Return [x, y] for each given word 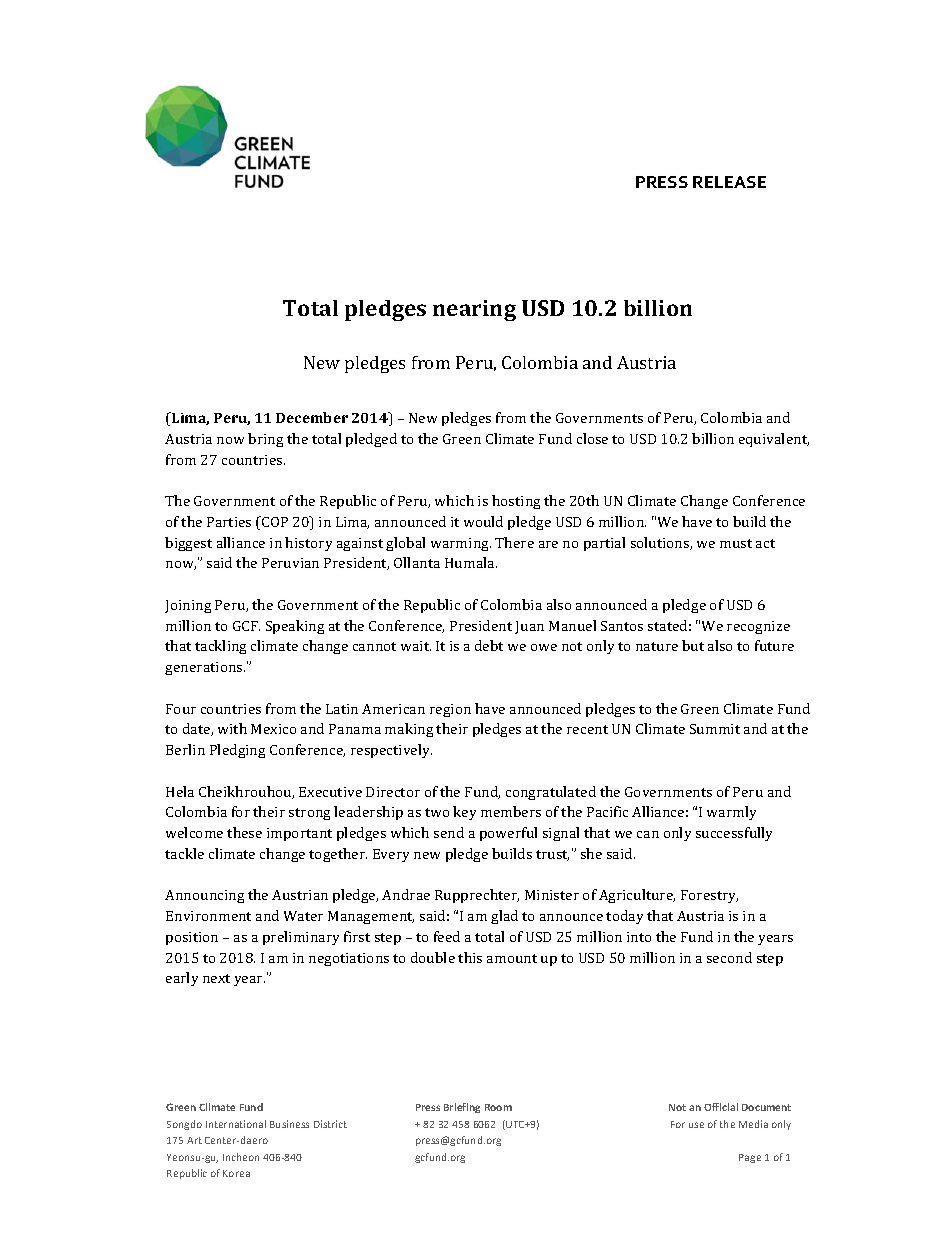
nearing [474, 310]
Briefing [462, 1108]
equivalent [774, 440]
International [236, 1124]
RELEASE [729, 182]
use [696, 1125]
